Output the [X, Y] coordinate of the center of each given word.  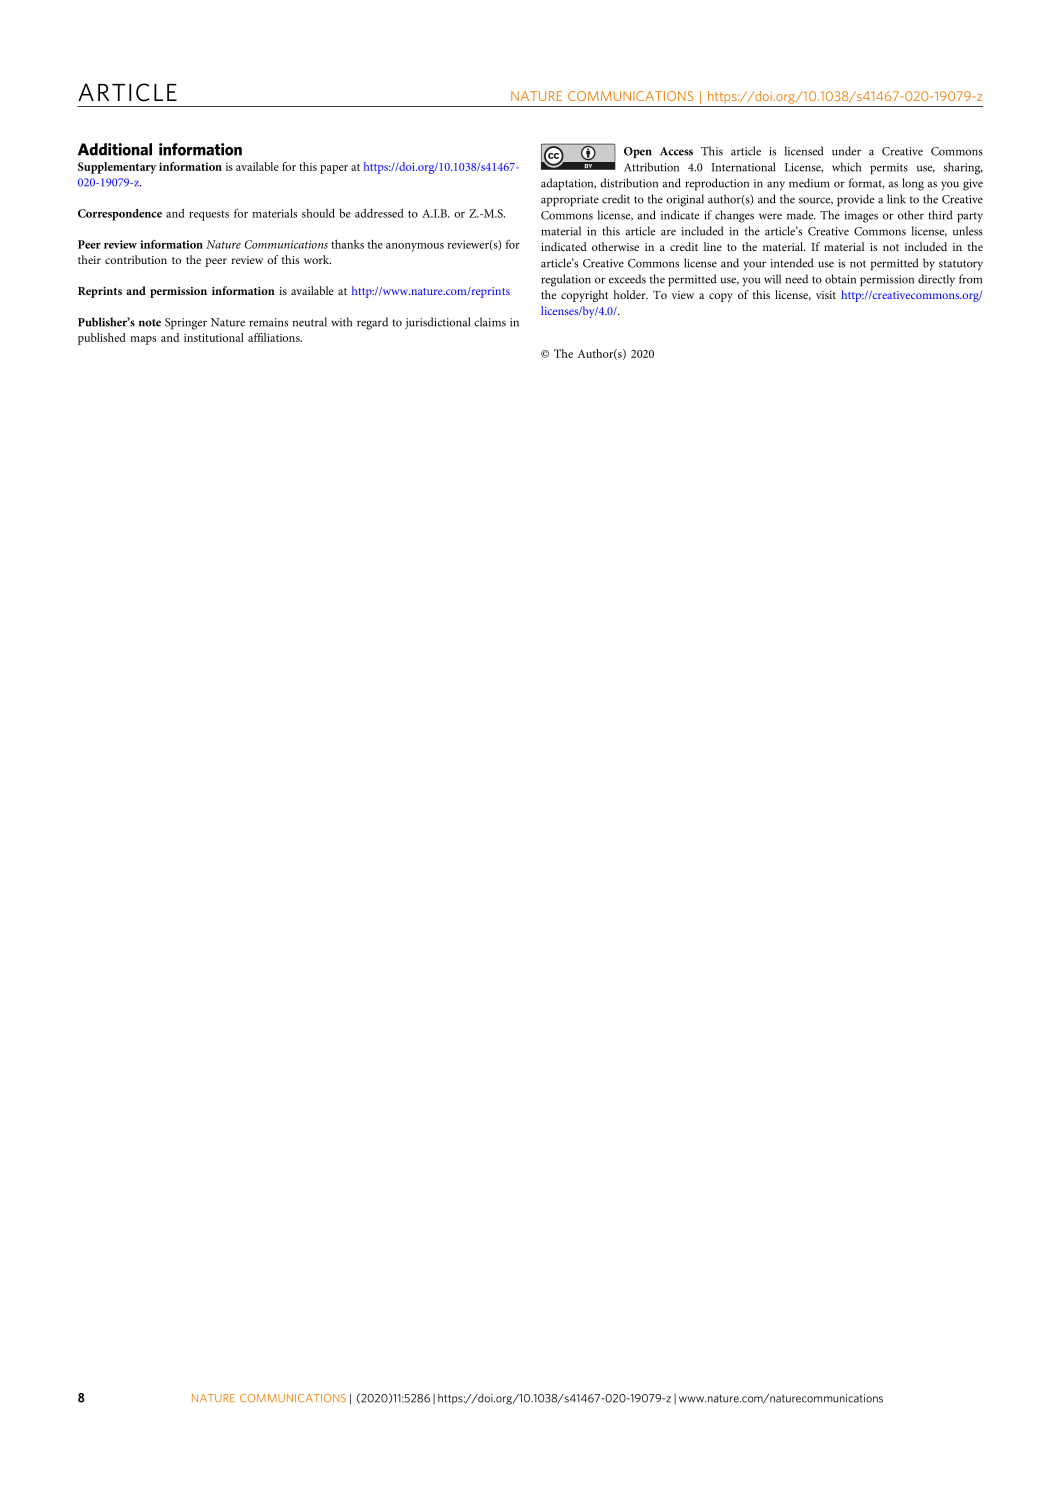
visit [826, 295]
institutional [214, 337]
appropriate [570, 201]
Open [638, 152]
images [861, 217]
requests [209, 215]
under [846, 151]
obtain [840, 279]
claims [490, 322]
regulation [566, 280]
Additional [115, 149]
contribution [136, 259]
